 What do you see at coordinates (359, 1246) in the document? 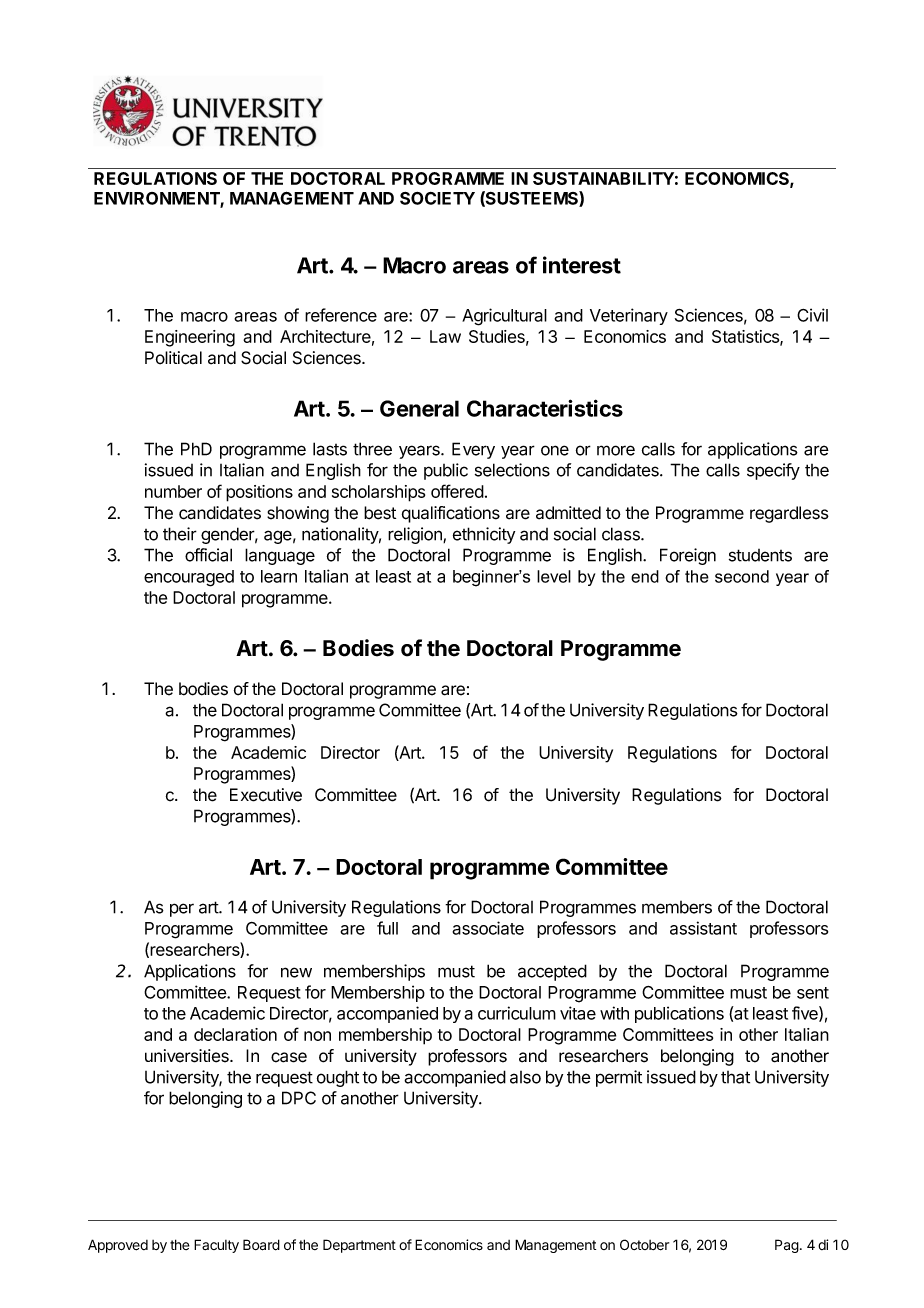
I see `Department` at bounding box center [359, 1246].
